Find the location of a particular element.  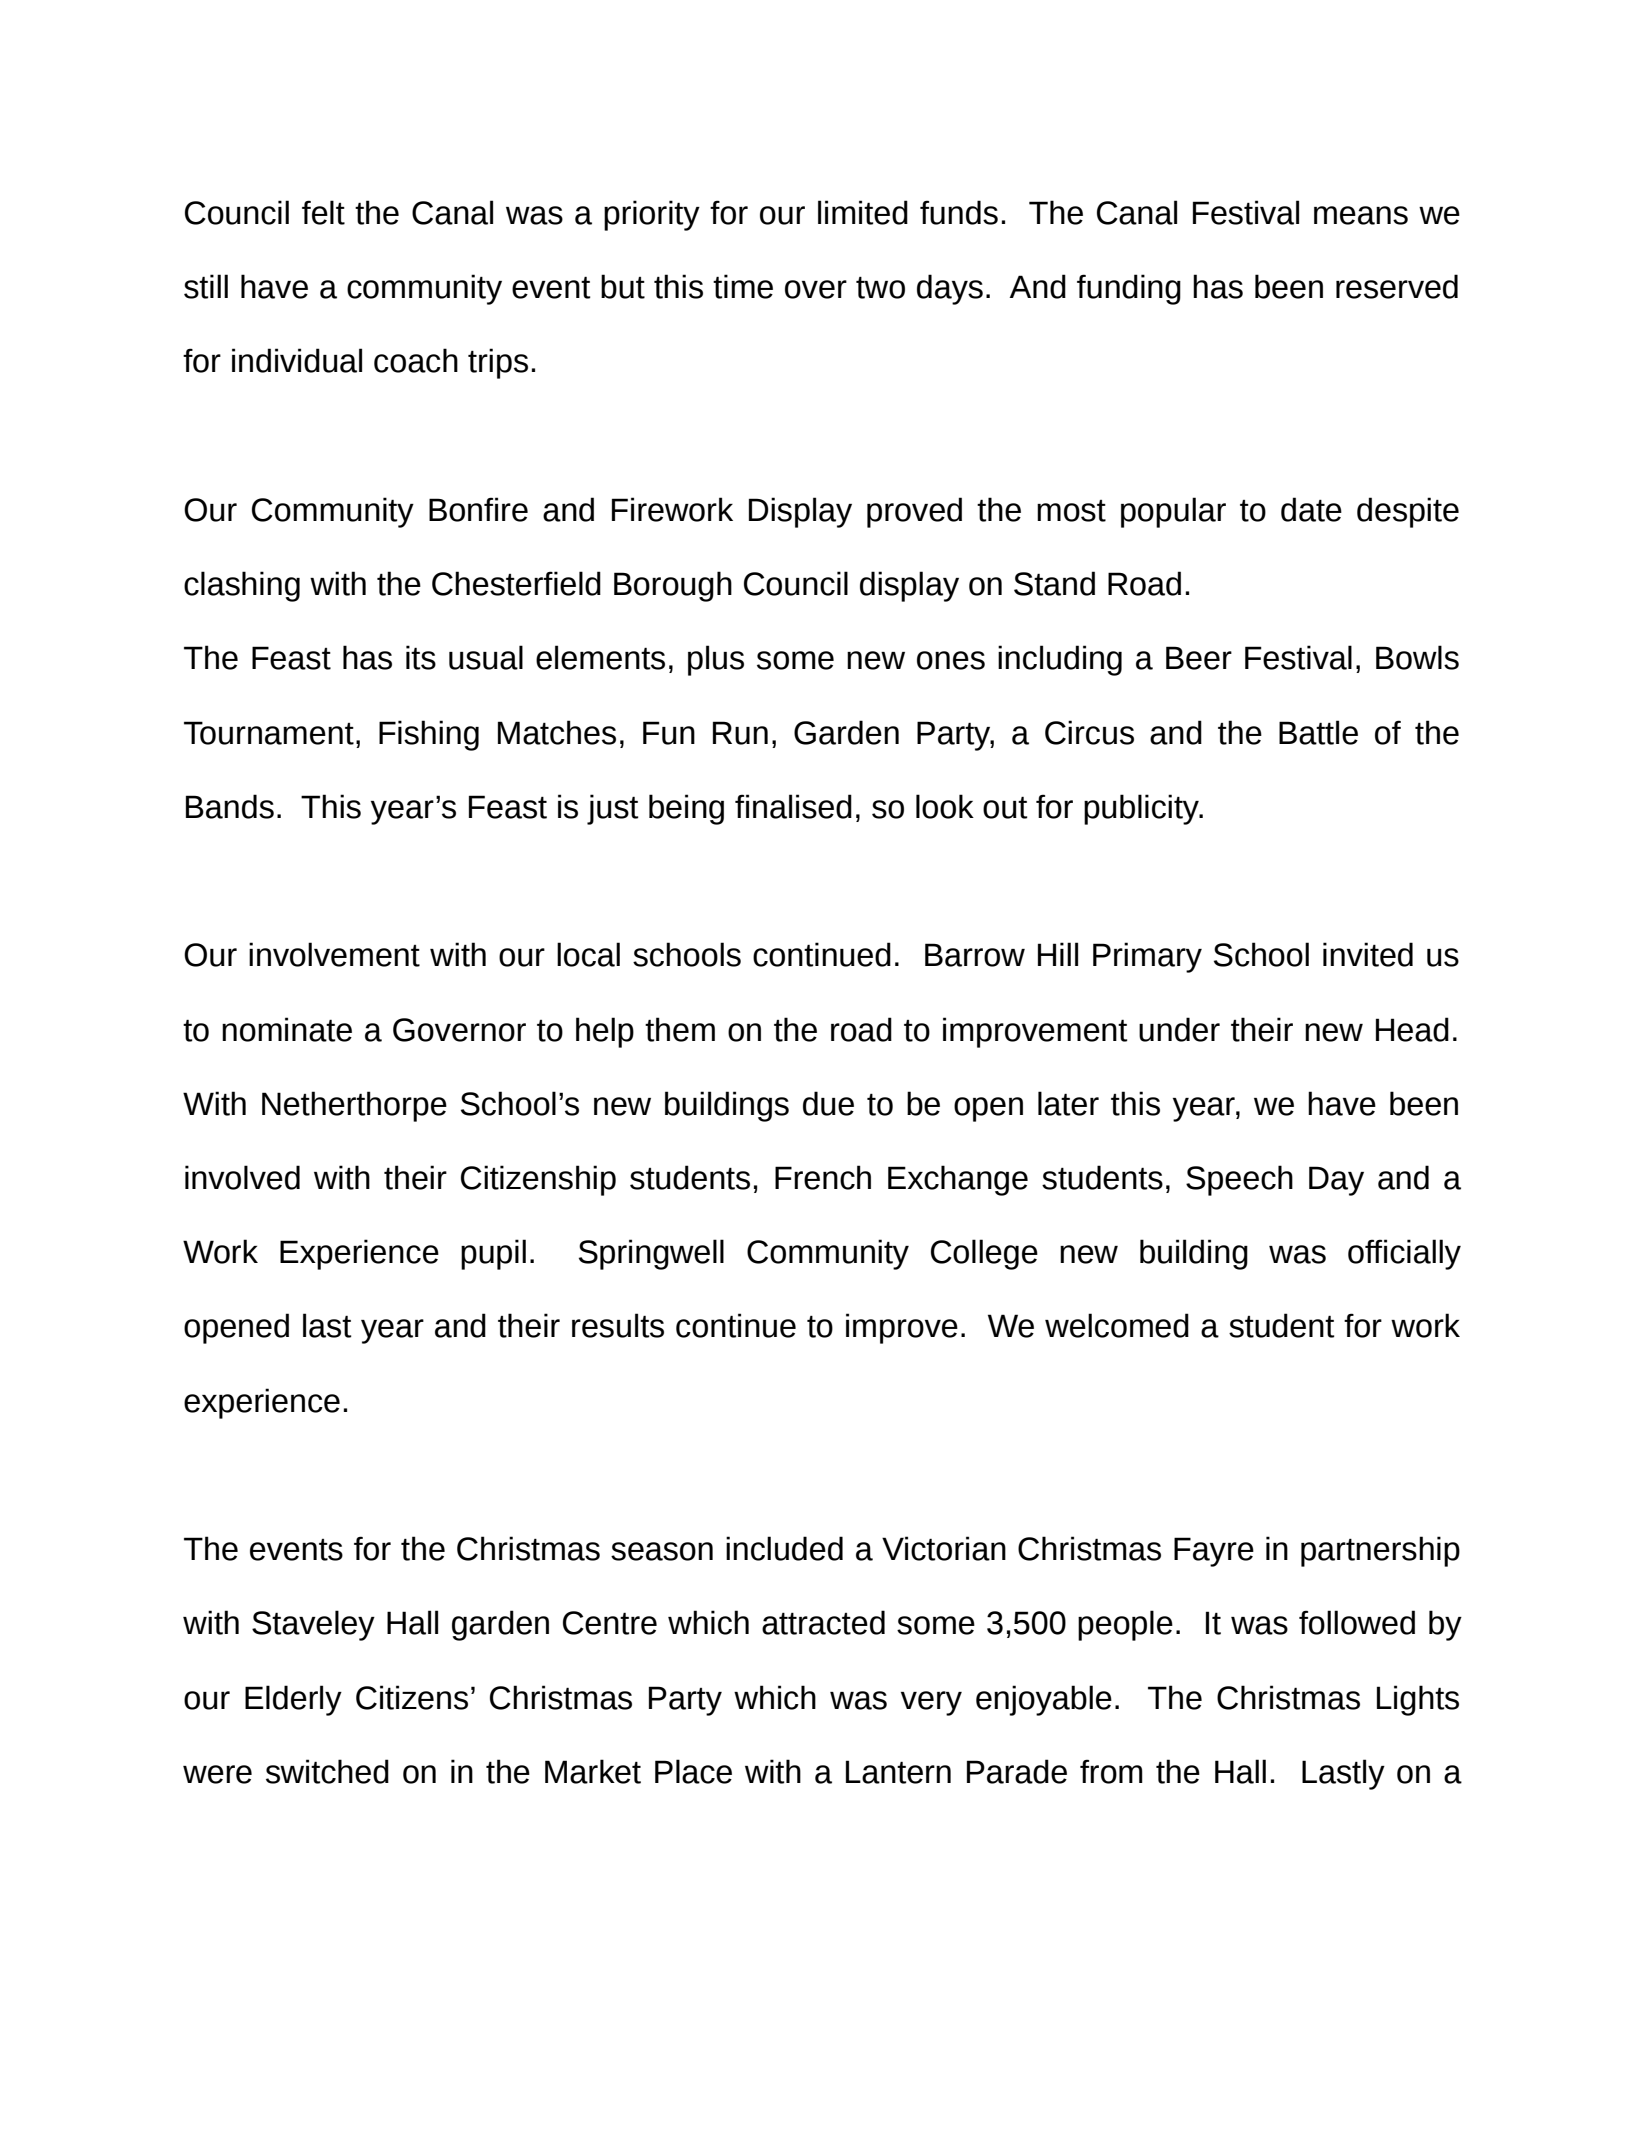

clashing is located at coordinates (242, 586).
